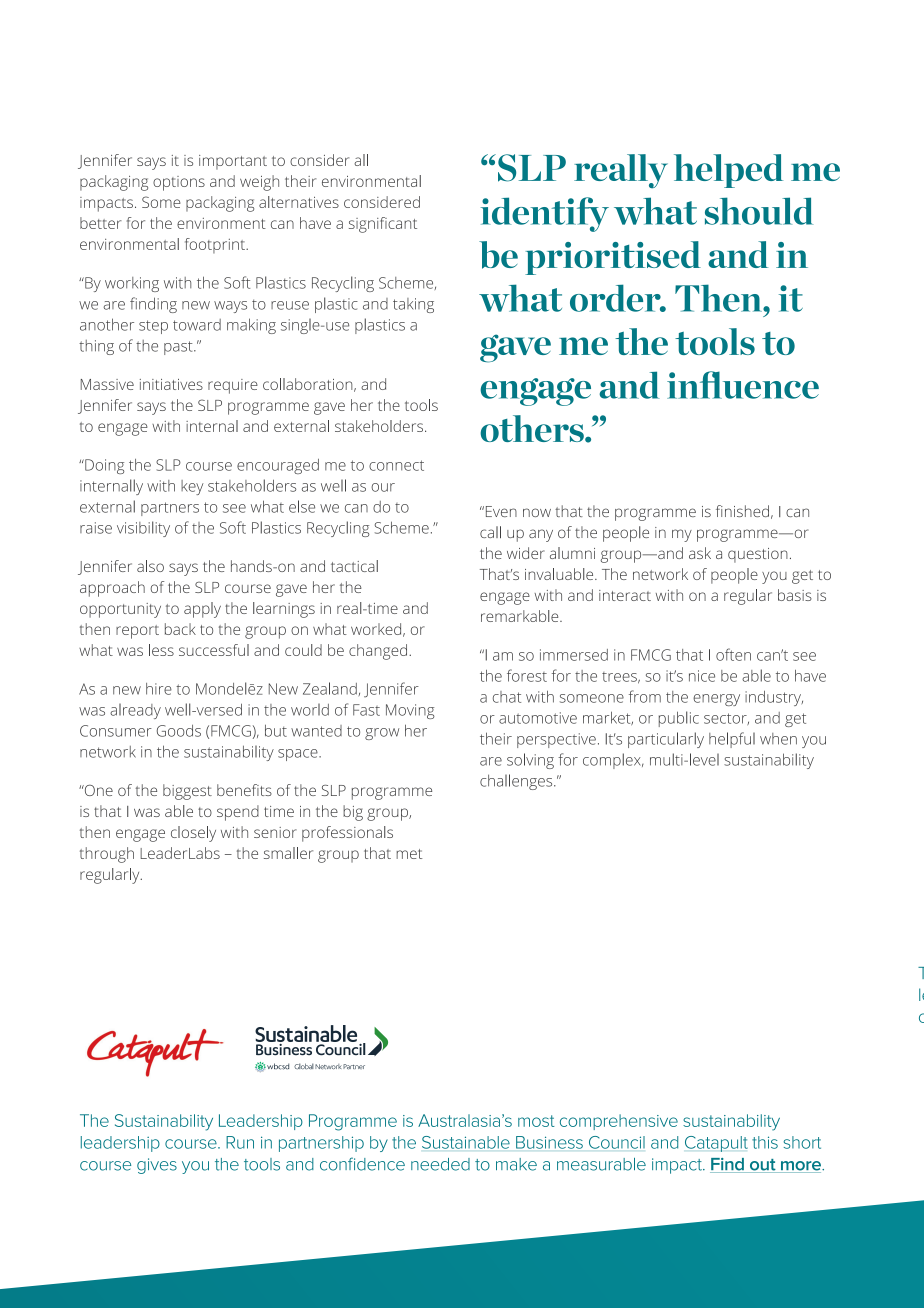 This page has width=924, height=1308. Describe the element at coordinates (409, 854) in the page. I see `met` at that location.
